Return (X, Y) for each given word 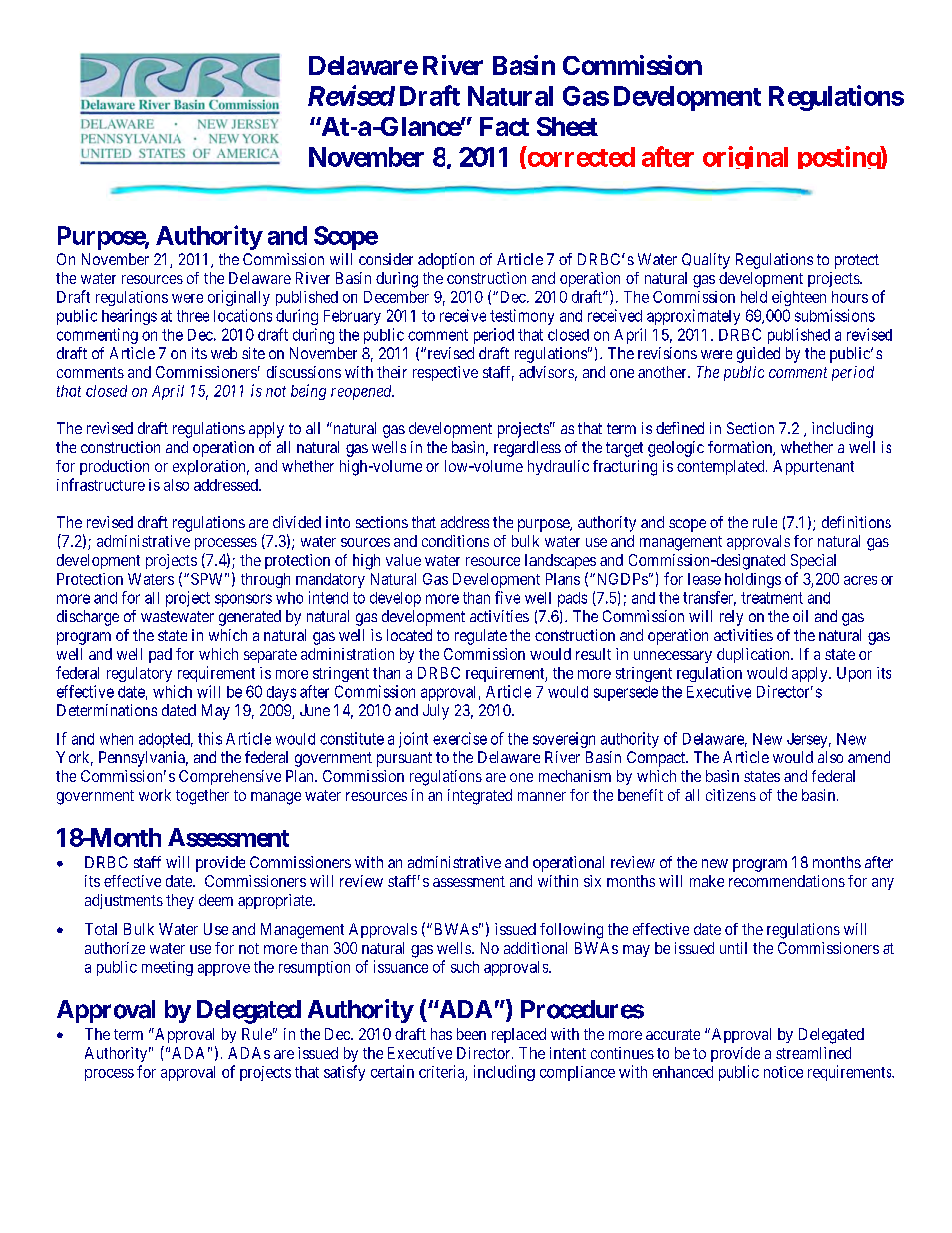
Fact (504, 126)
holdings (753, 580)
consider (386, 259)
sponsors (243, 600)
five (507, 597)
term (128, 1034)
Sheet (567, 126)
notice (783, 1072)
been (471, 1034)
